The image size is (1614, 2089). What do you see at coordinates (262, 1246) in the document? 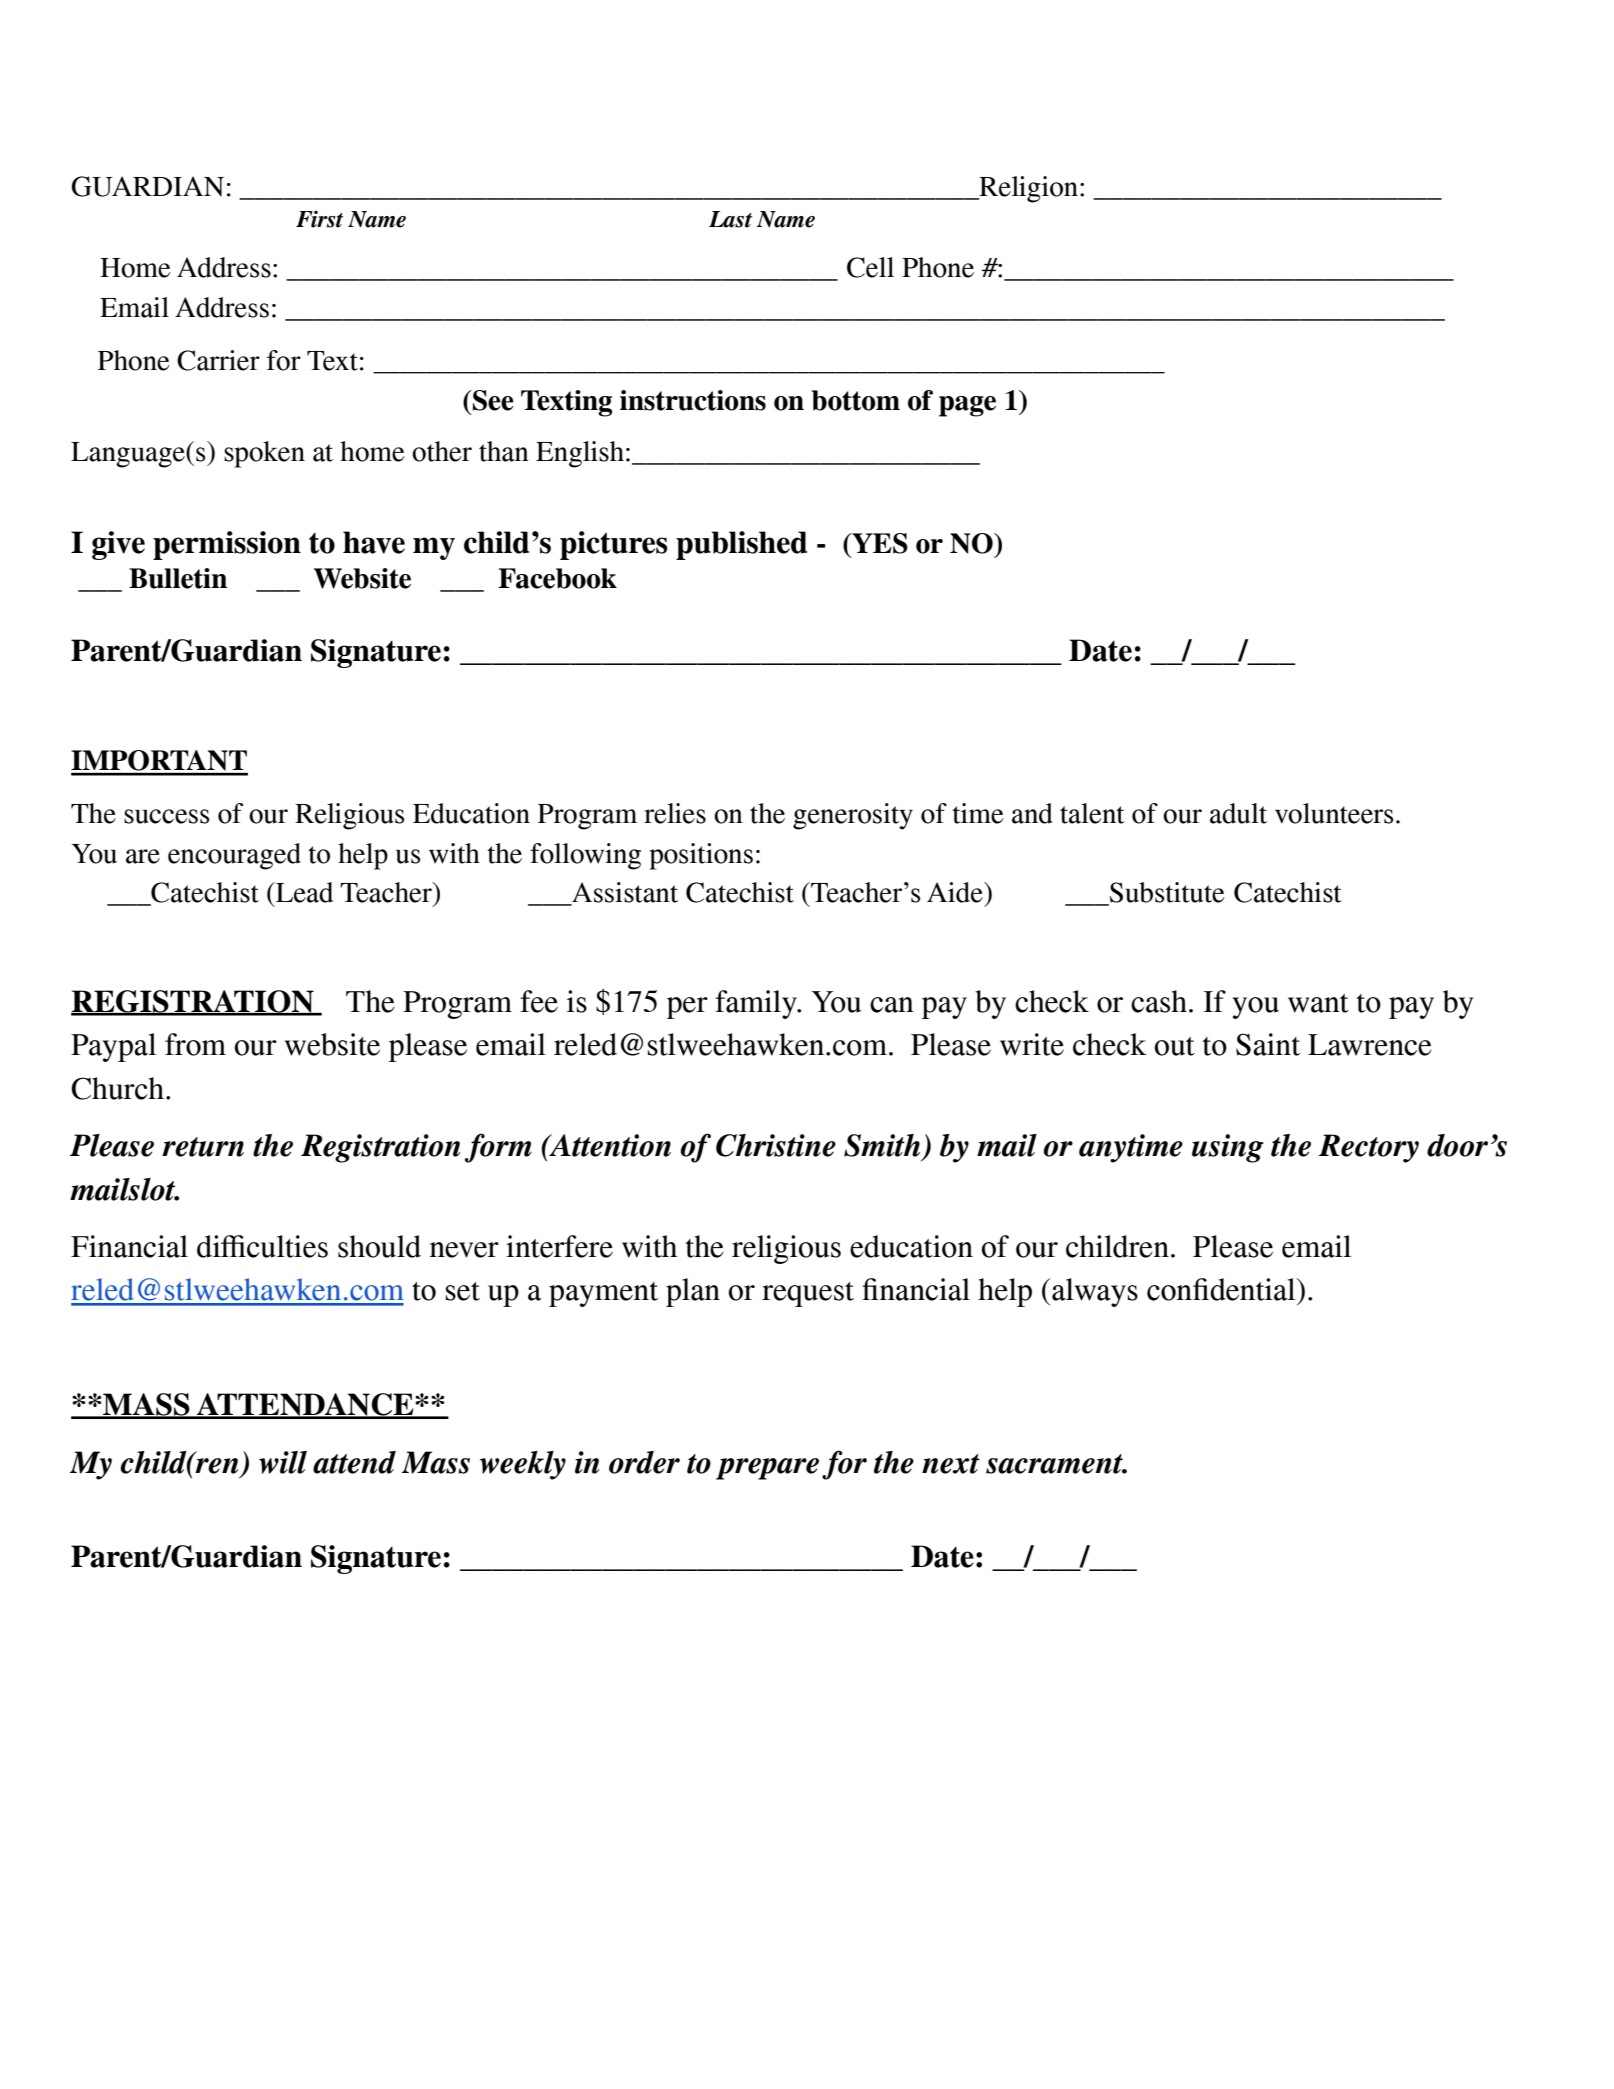
I see `difficulties` at bounding box center [262, 1246].
